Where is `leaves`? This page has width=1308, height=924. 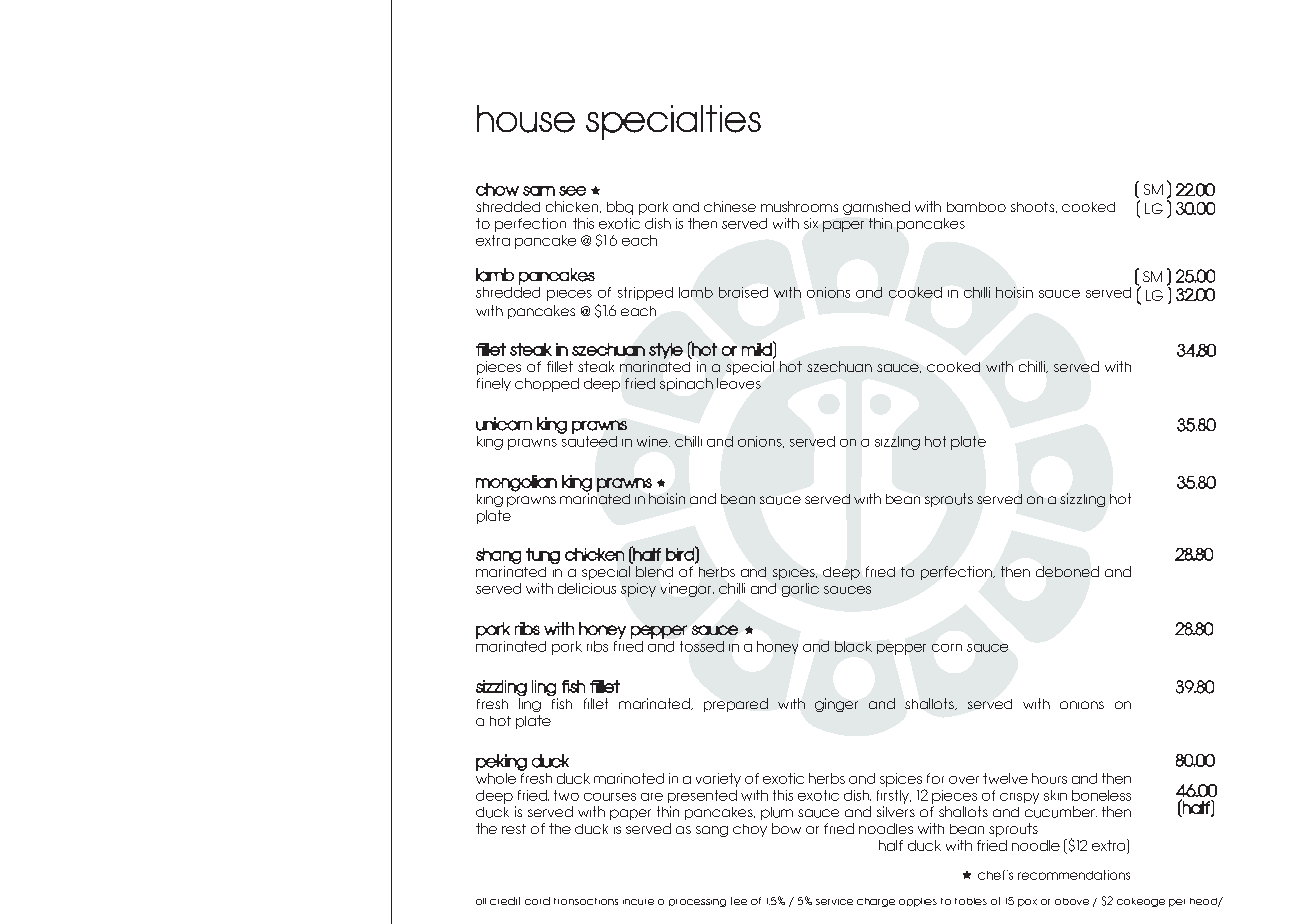 leaves is located at coordinates (739, 383).
